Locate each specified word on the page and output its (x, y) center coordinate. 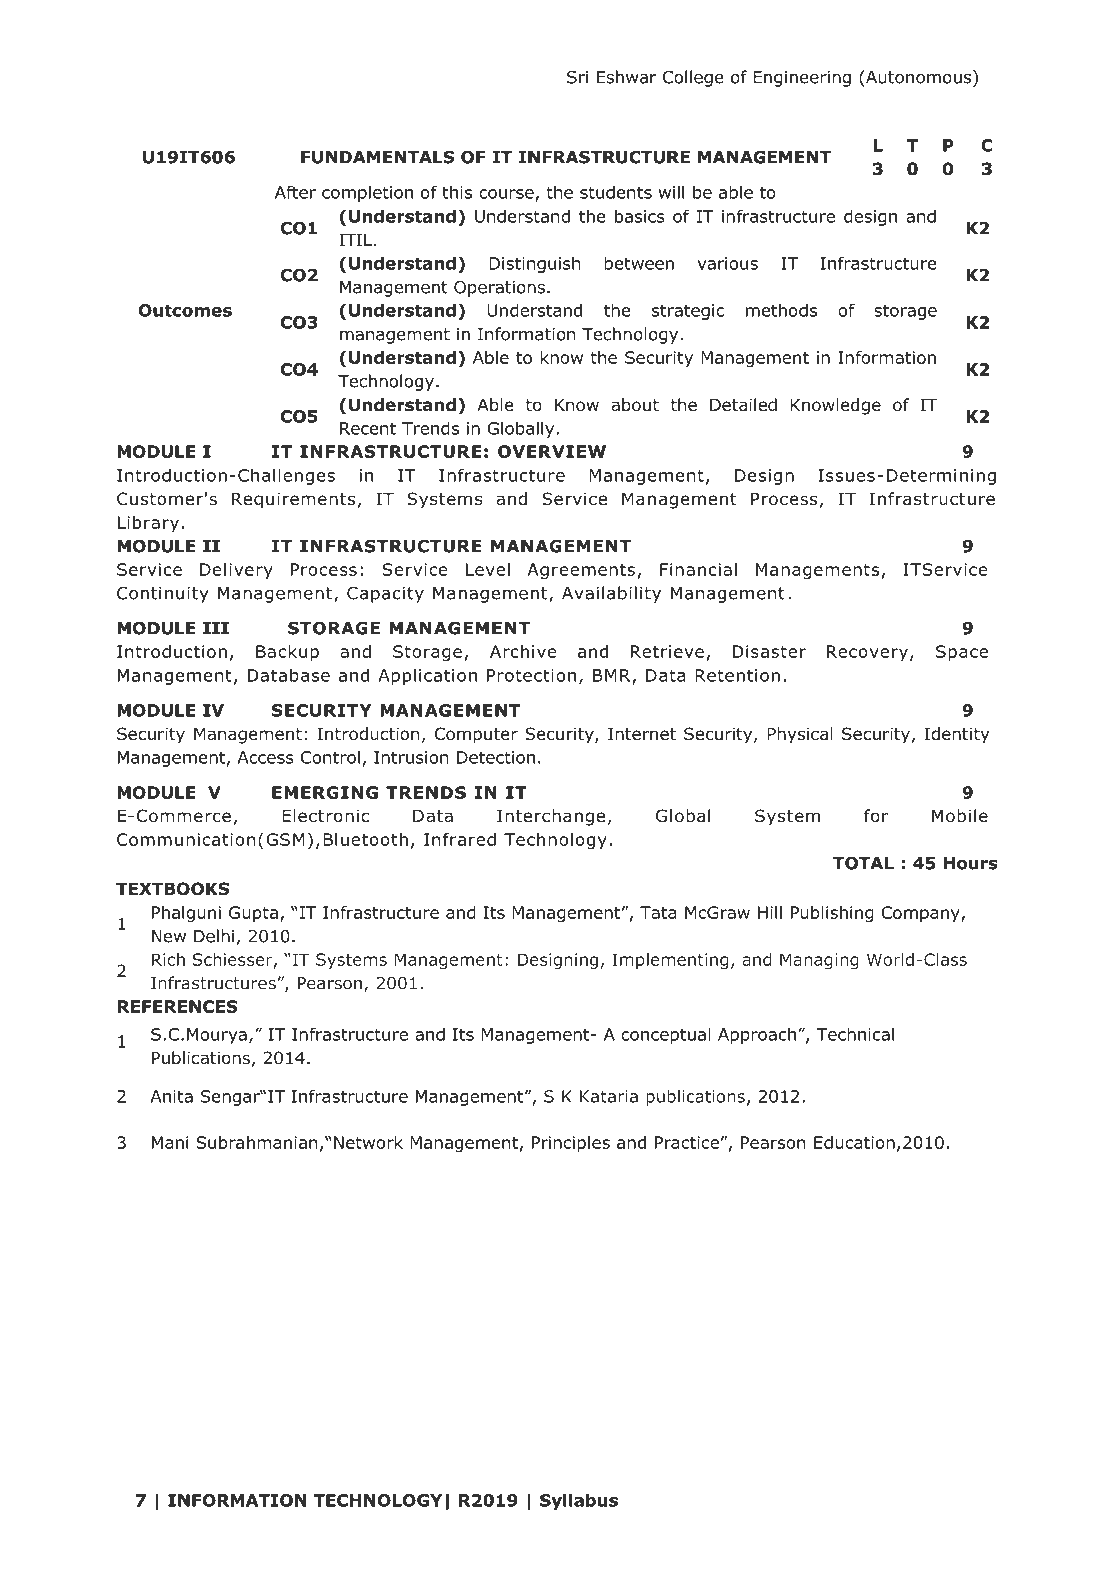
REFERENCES (178, 1006)
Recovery (867, 653)
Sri (577, 77)
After (295, 192)
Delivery (236, 571)
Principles (571, 1144)
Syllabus (579, 1501)
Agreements (581, 571)
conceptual (666, 1035)
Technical (855, 1034)
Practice (687, 1142)
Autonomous (919, 77)
